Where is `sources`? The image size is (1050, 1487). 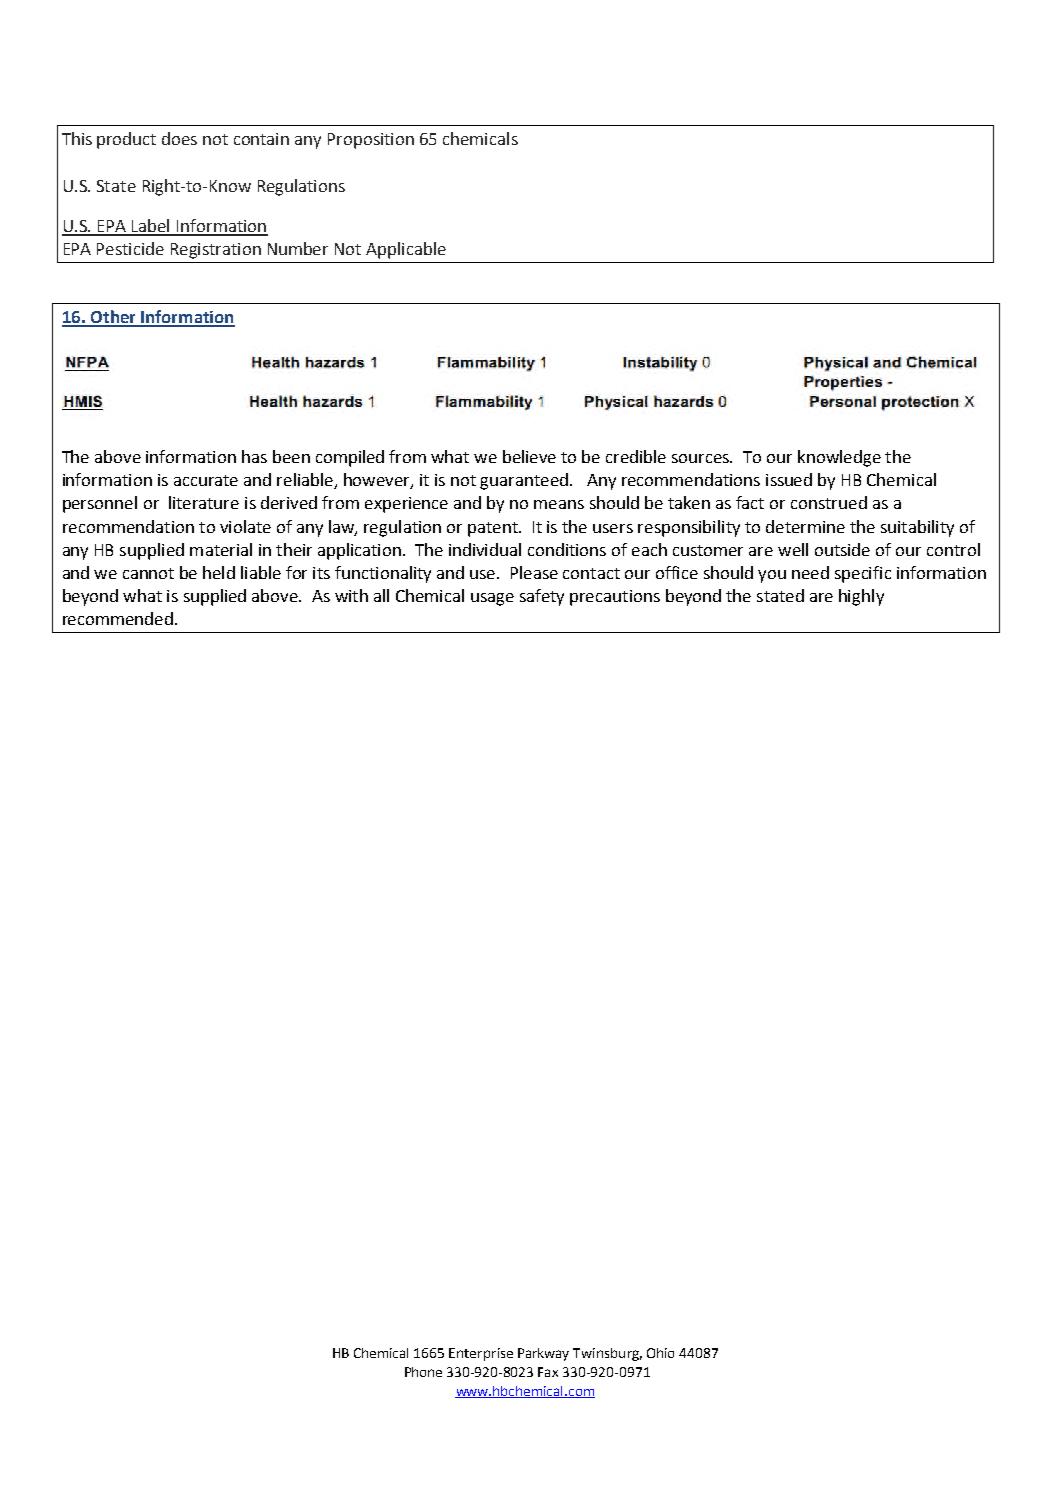 sources is located at coordinates (702, 458).
